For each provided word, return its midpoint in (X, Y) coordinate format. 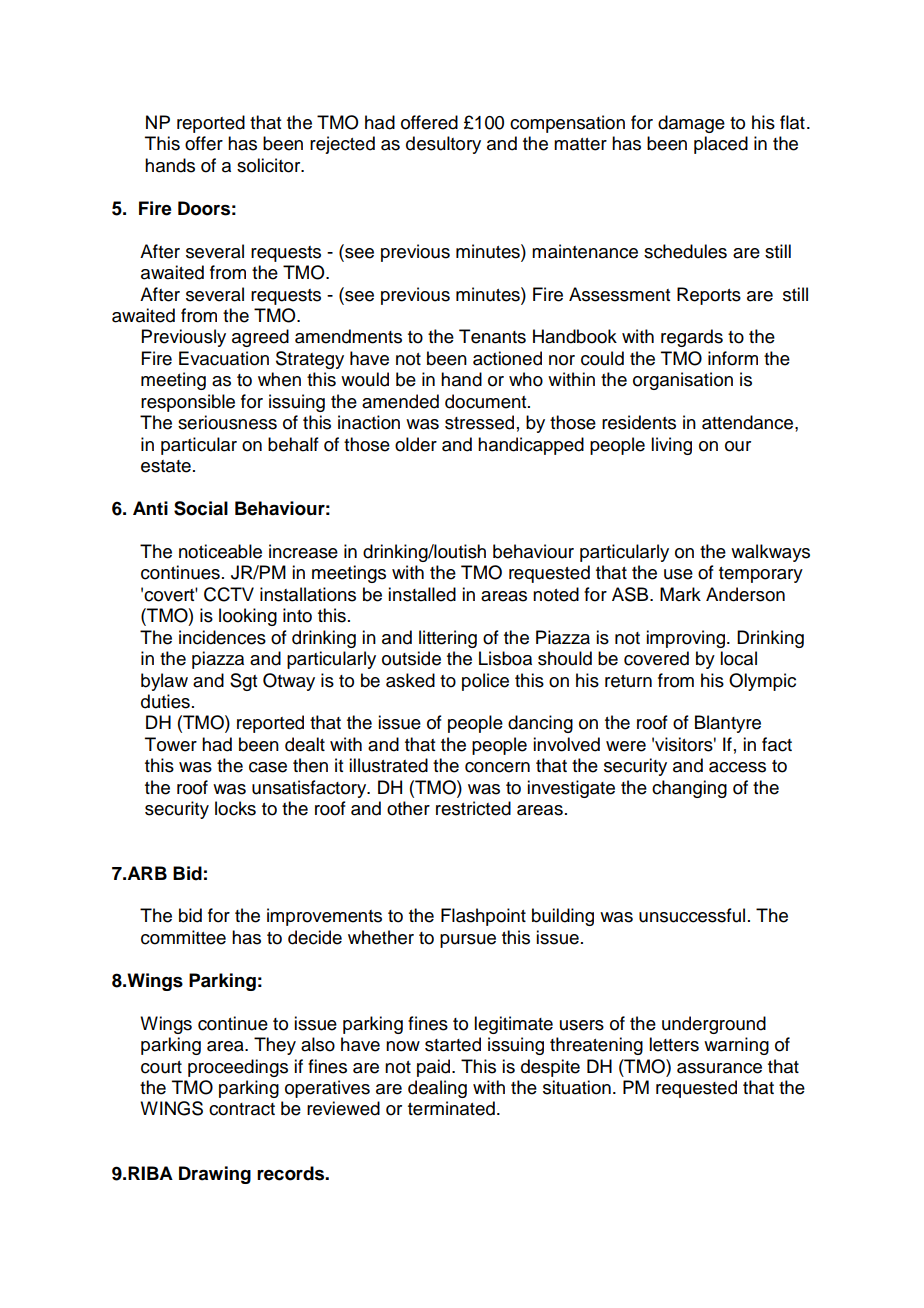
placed (721, 145)
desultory (443, 145)
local (738, 658)
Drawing (215, 1175)
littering (448, 639)
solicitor (270, 165)
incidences (222, 637)
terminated (451, 1108)
